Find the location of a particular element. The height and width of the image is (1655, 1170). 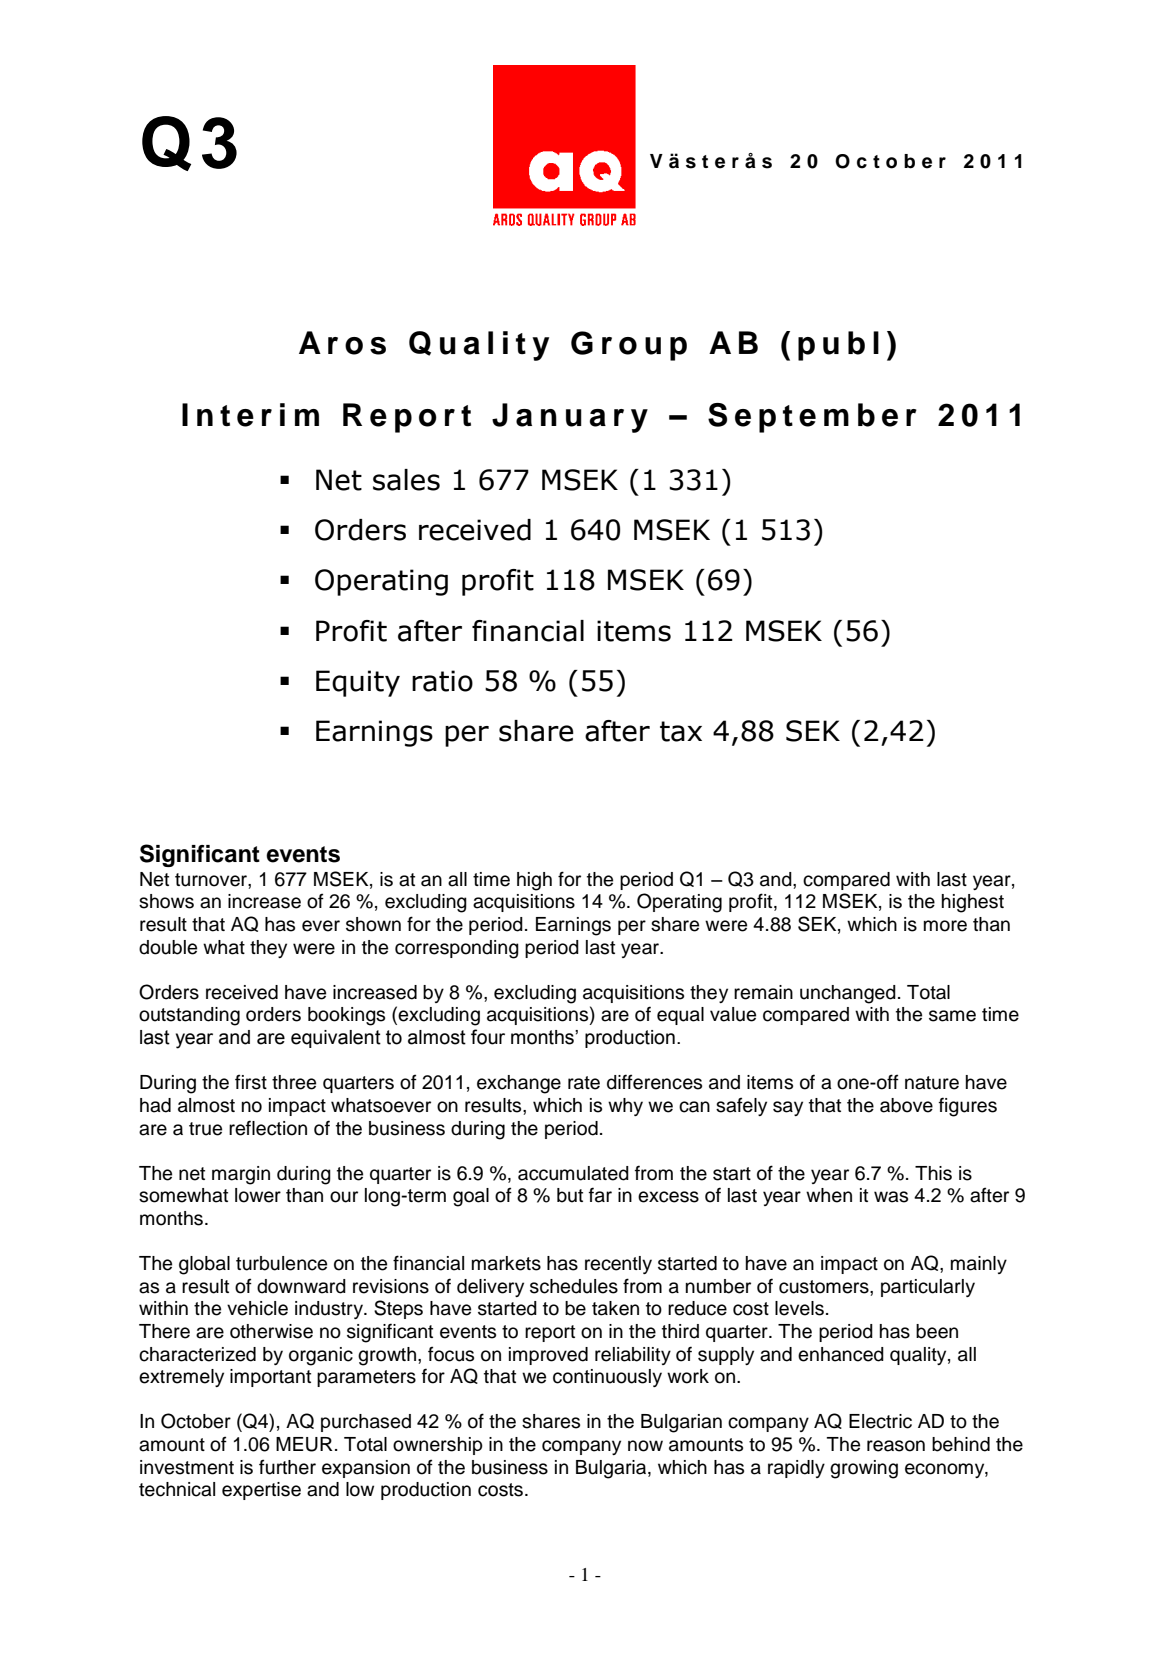

ratio is located at coordinates (442, 681).
